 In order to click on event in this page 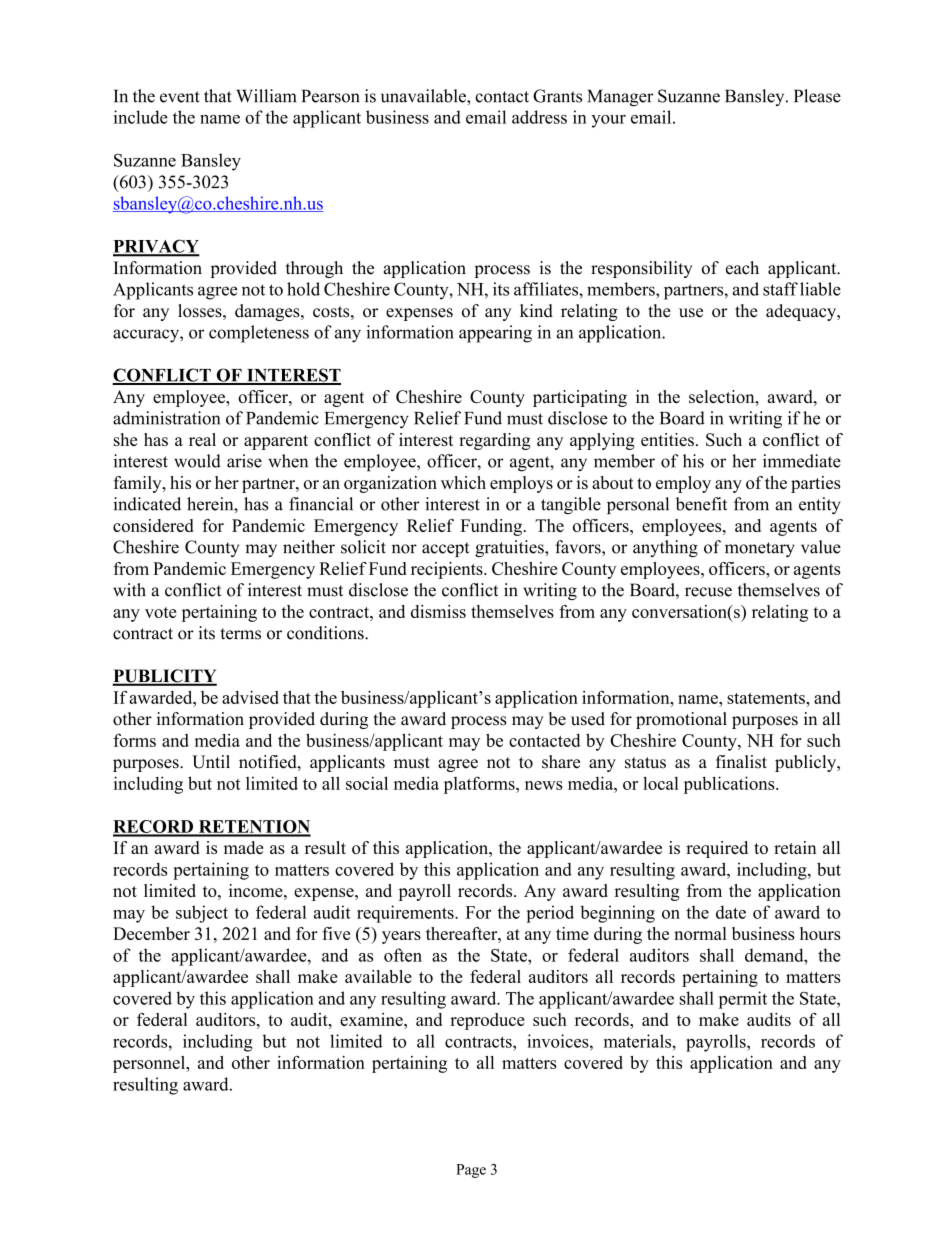, I will do `click(180, 97)`.
